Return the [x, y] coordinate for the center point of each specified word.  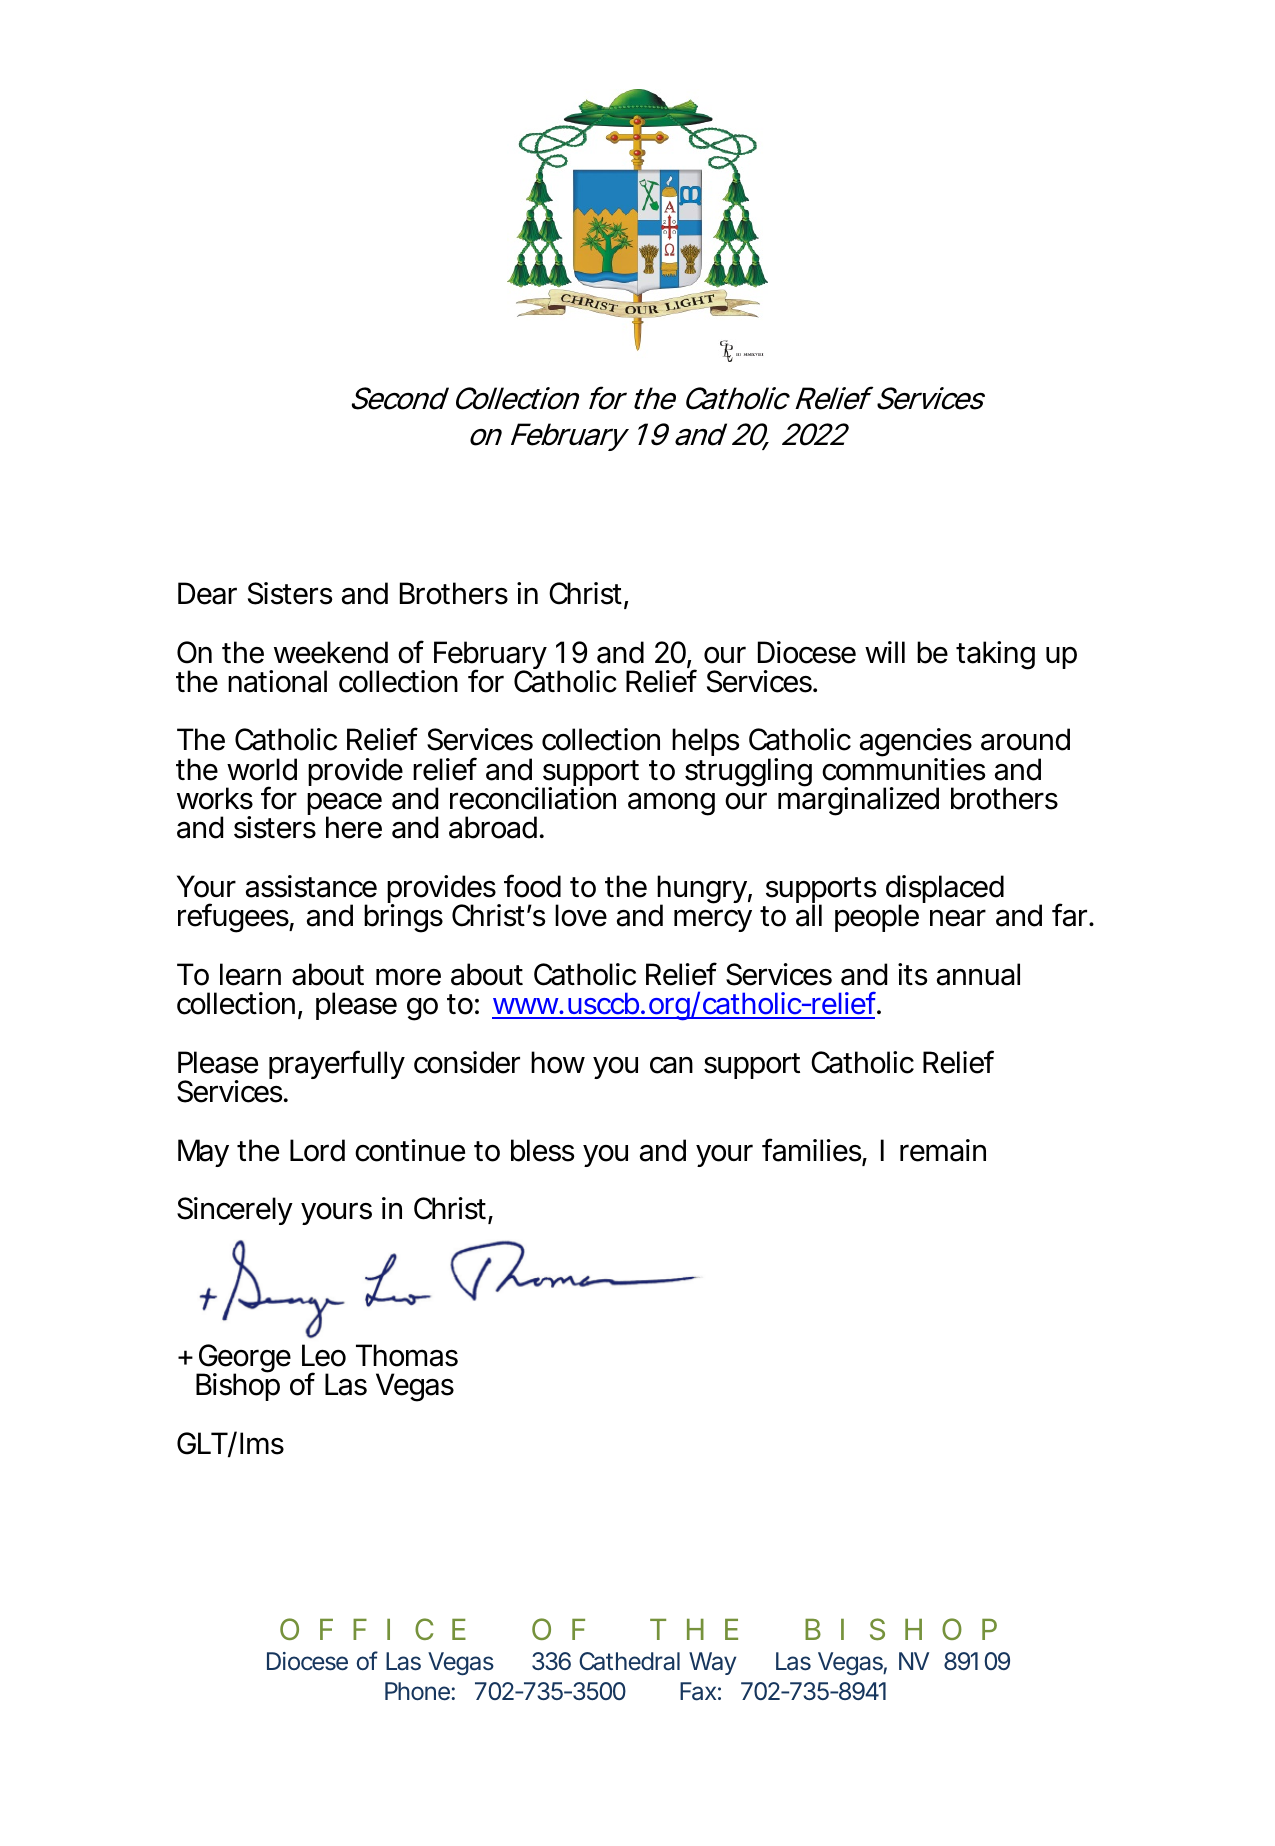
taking [995, 655]
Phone [417, 1691]
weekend [331, 652]
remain [943, 1150]
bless [543, 1150]
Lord [317, 1150]
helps [706, 742]
